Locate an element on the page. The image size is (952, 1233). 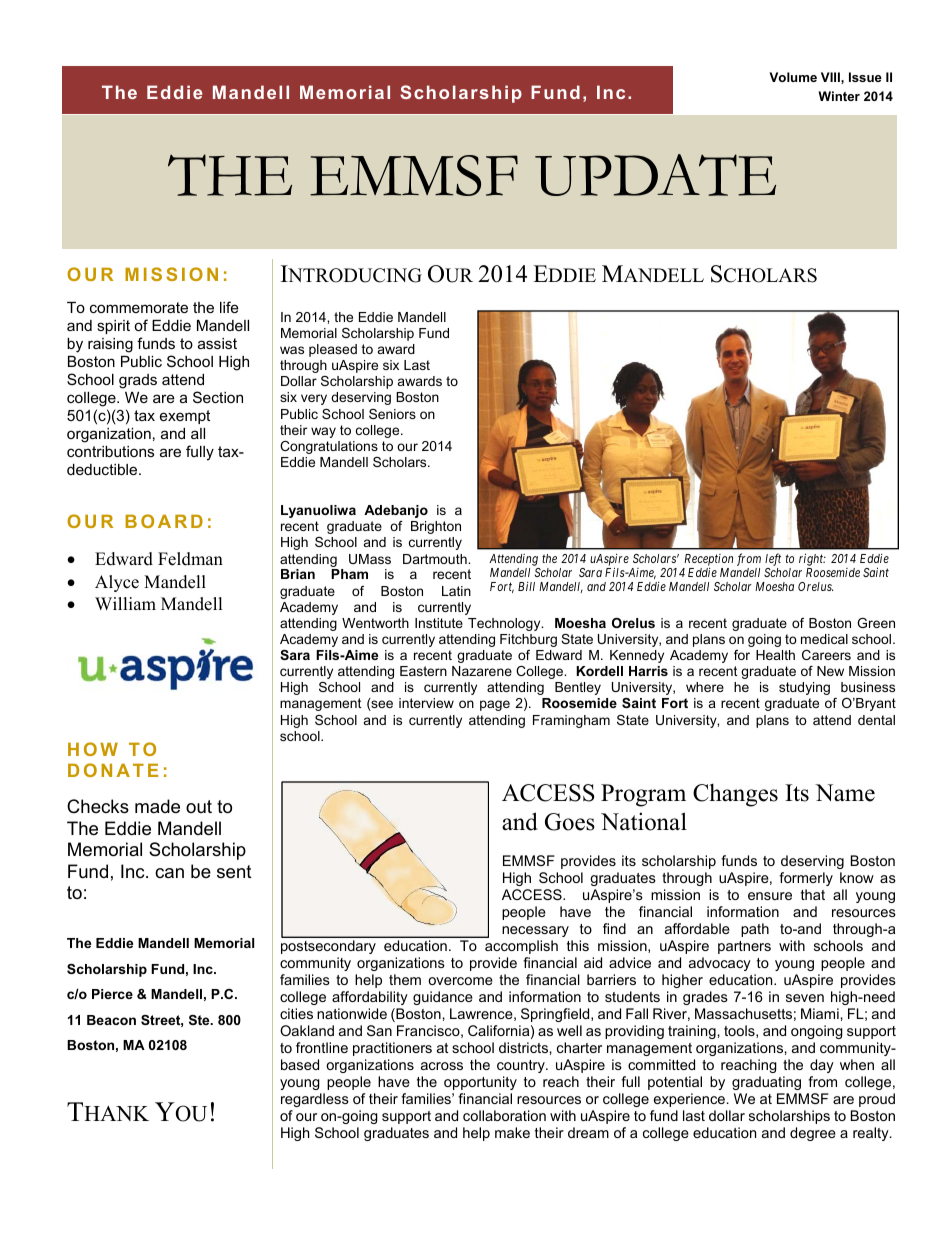
collaboration is located at coordinates (504, 1115).
